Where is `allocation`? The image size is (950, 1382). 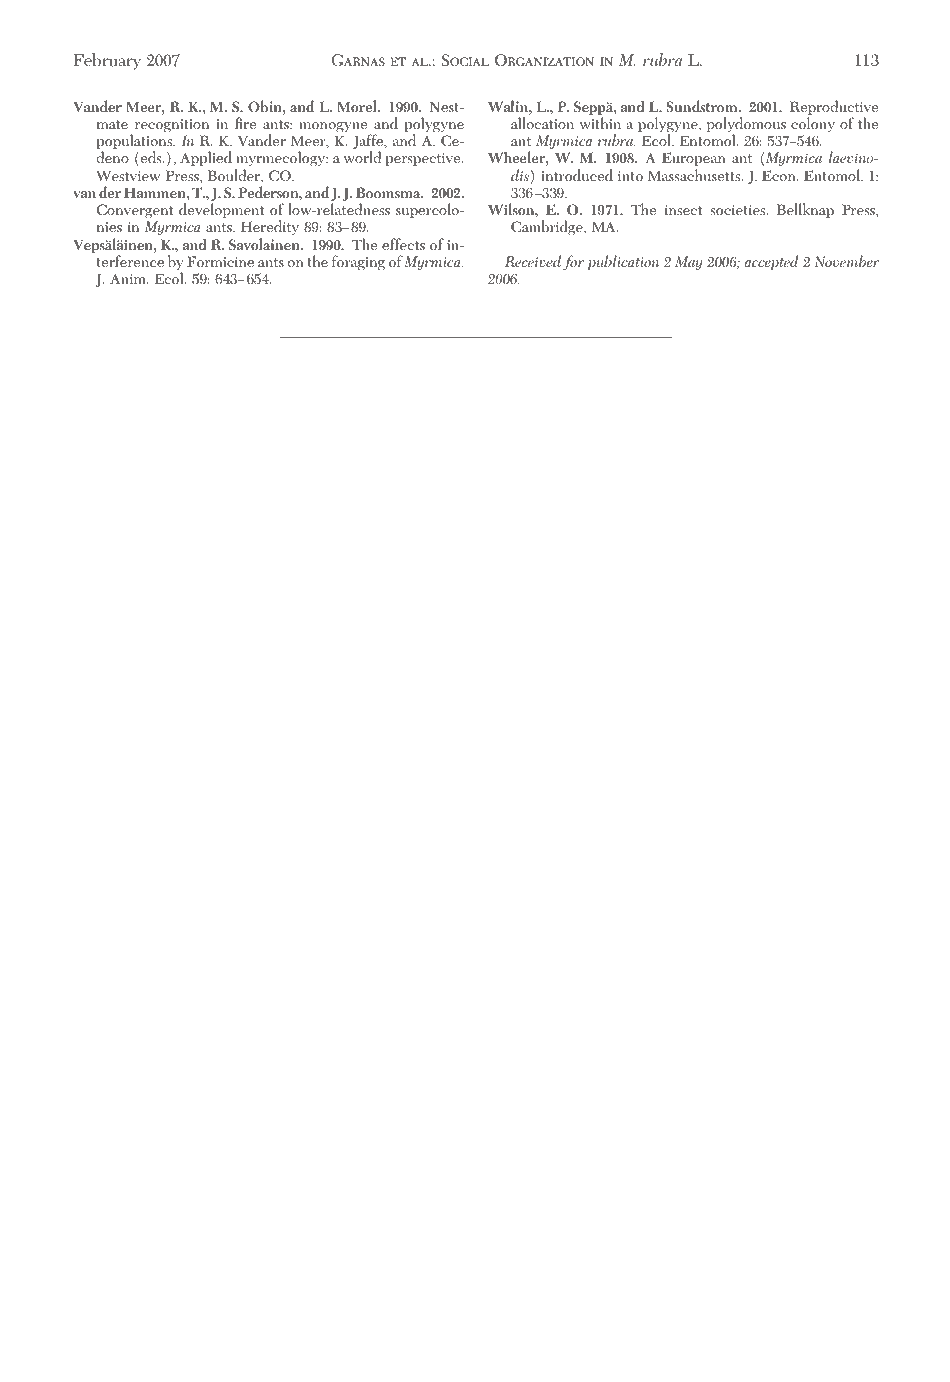 allocation is located at coordinates (542, 123).
